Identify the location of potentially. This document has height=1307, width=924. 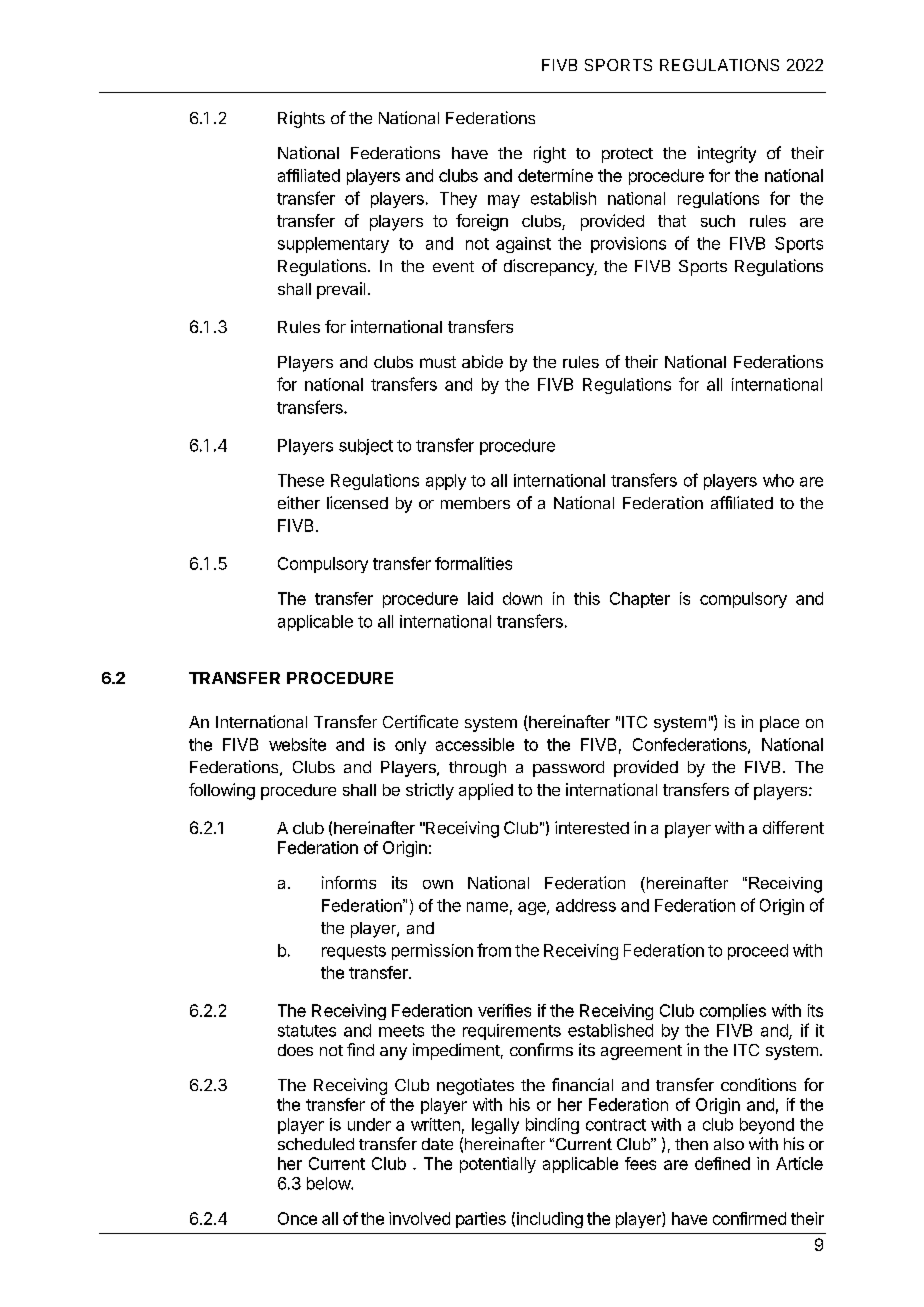
(498, 1165).
